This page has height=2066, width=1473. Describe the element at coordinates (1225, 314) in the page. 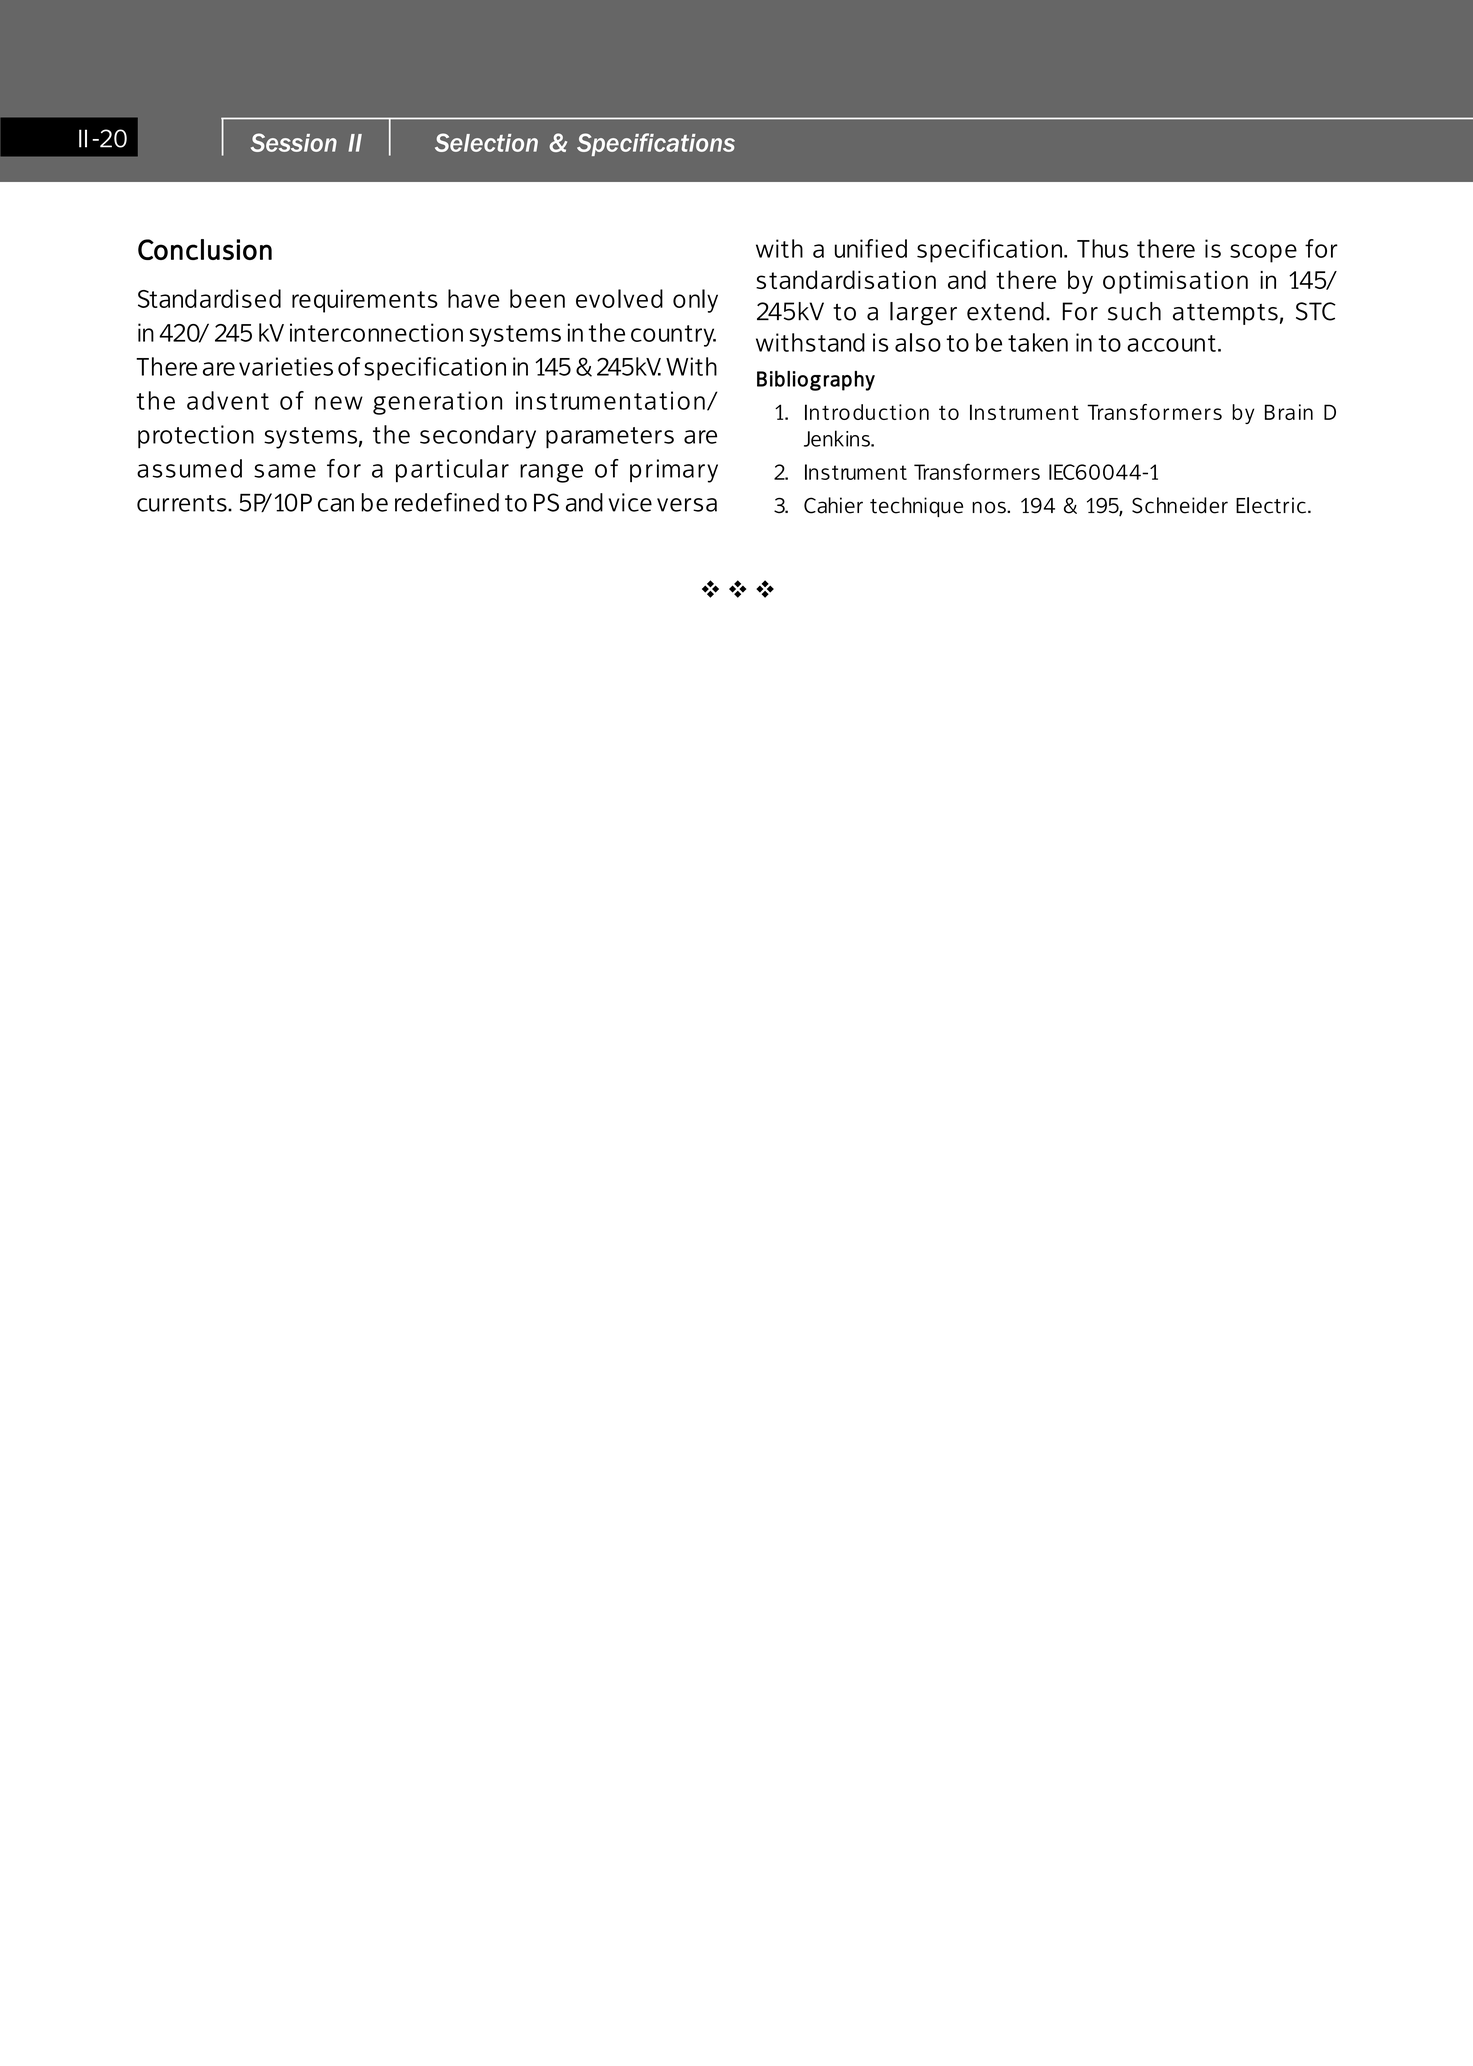

I see `attempts` at that location.
